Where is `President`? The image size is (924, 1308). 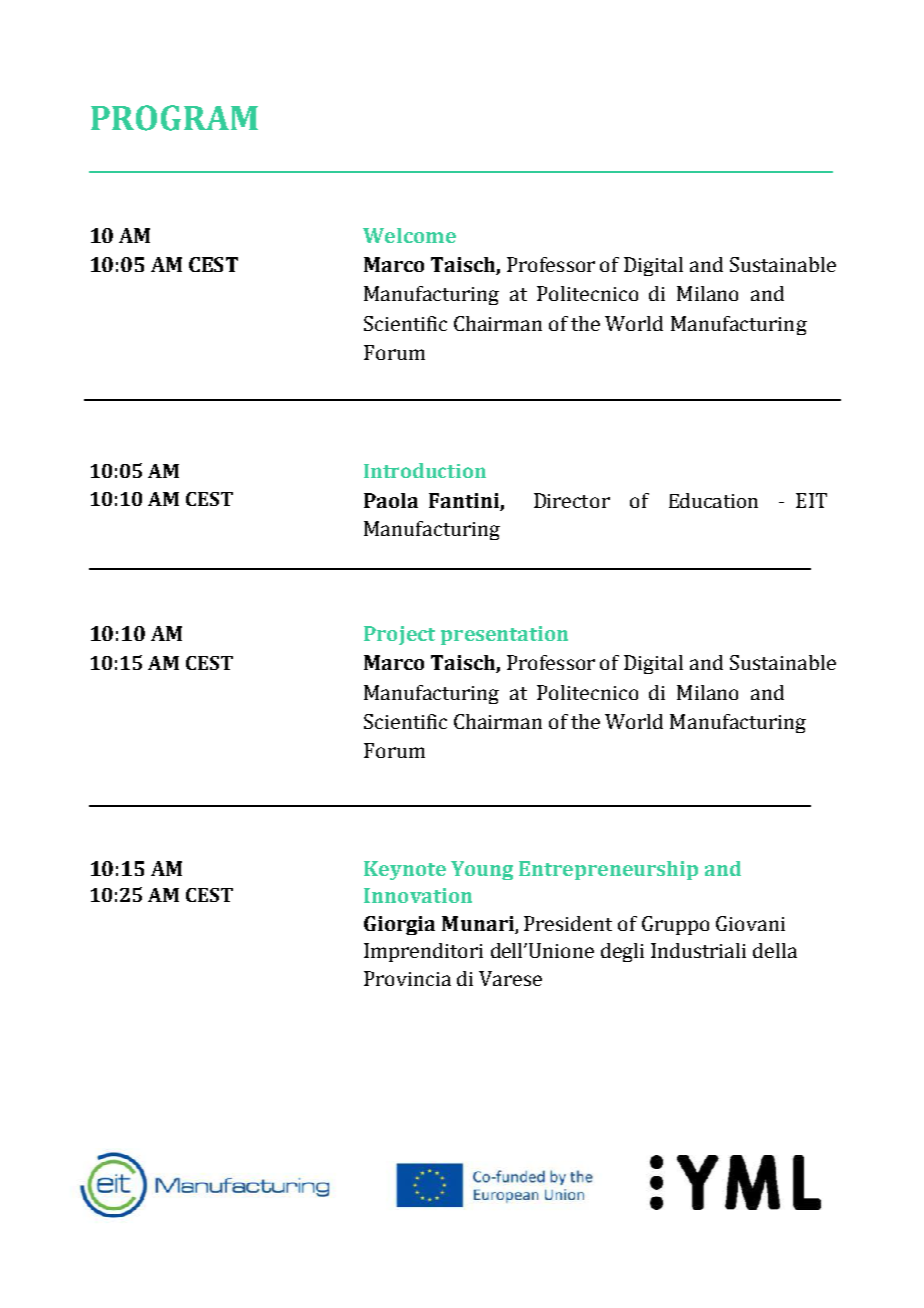
President is located at coordinates (568, 923).
